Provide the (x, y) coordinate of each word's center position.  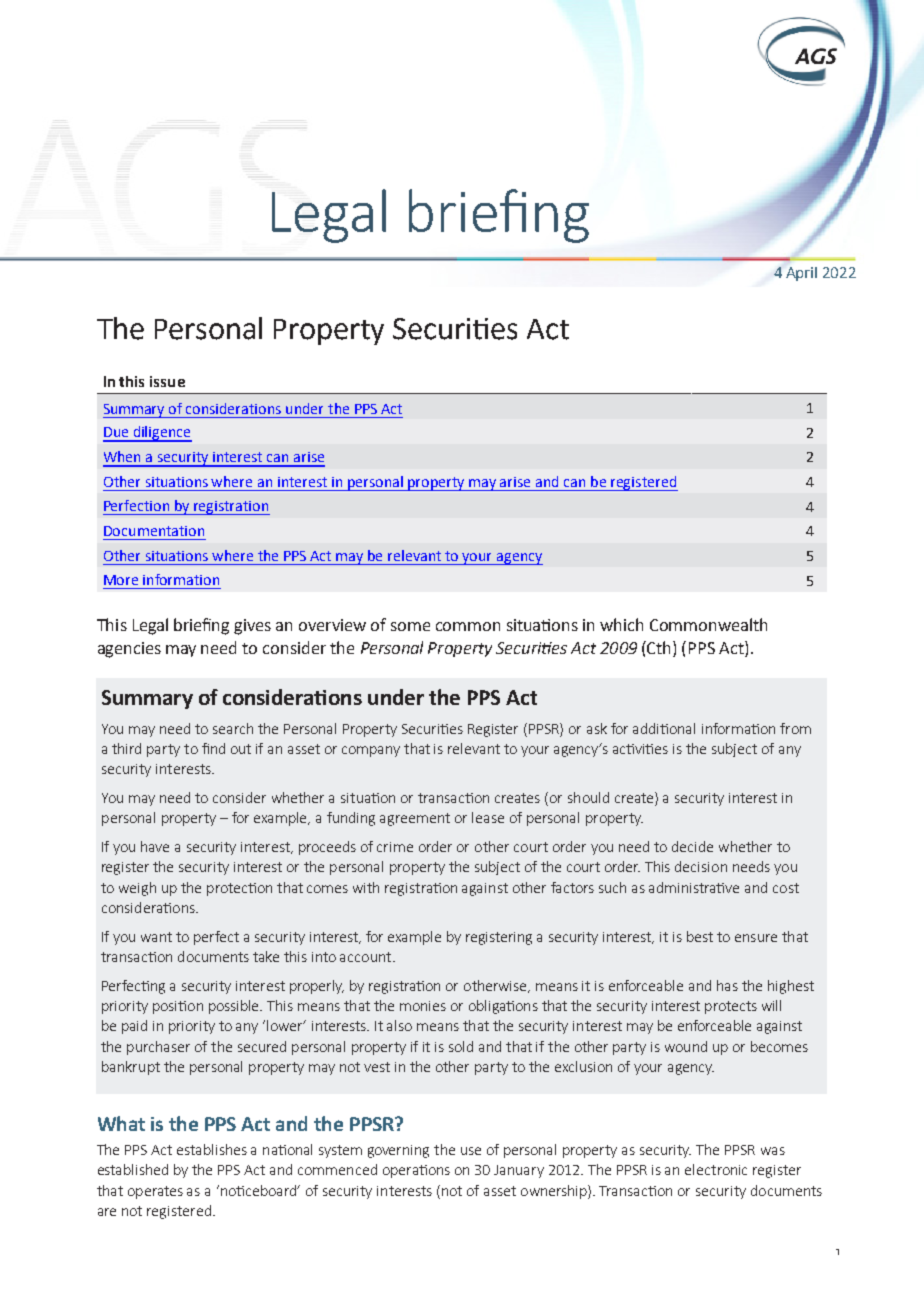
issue (167, 381)
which (621, 624)
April (801, 274)
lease (488, 817)
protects (731, 1007)
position (178, 1007)
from (795, 728)
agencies (129, 650)
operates (155, 1192)
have (155, 846)
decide (692, 846)
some (410, 626)
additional (664, 728)
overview (332, 625)
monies (423, 1006)
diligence (161, 434)
